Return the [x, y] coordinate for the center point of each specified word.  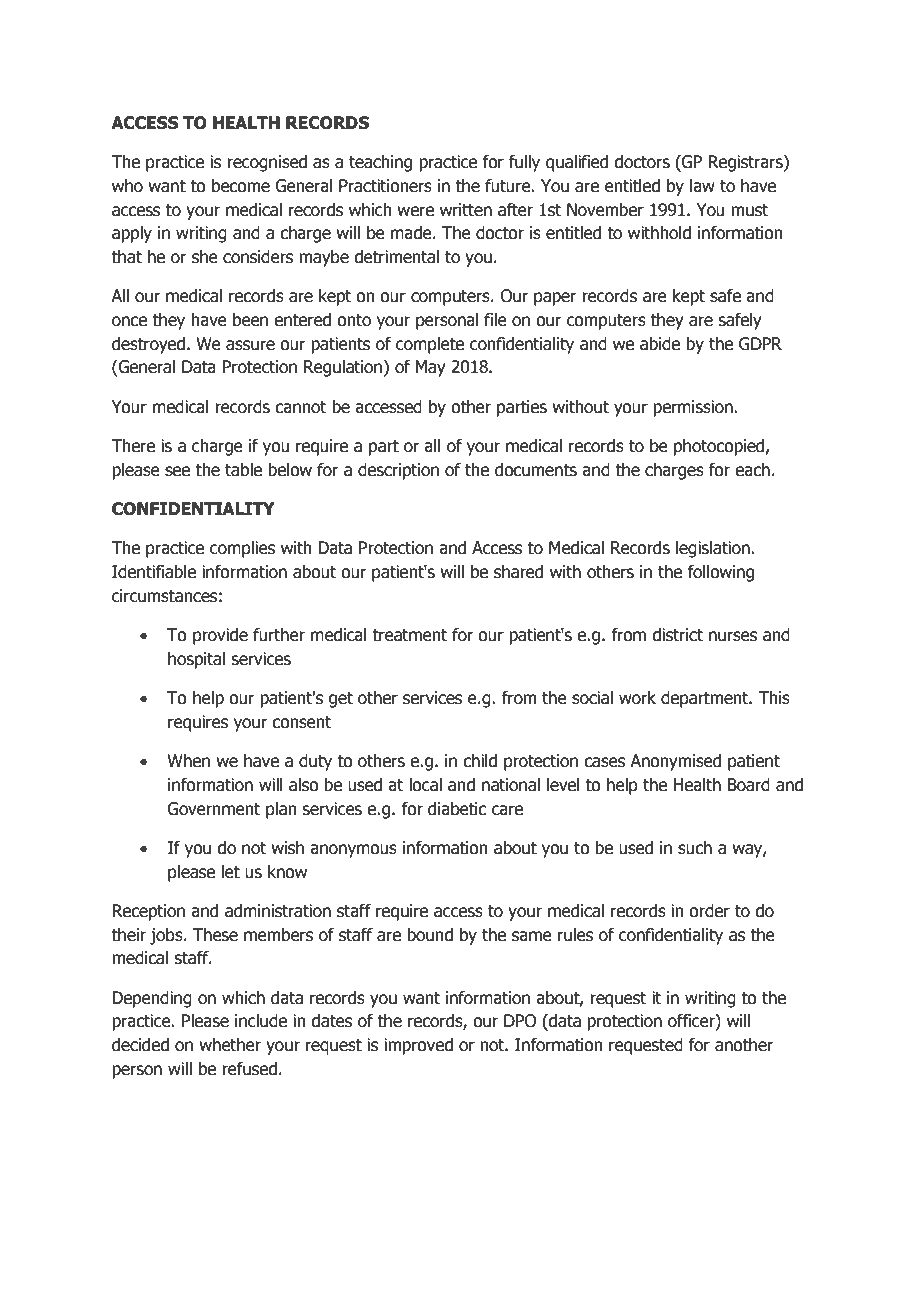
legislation [714, 549]
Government [213, 809]
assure [250, 345]
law [702, 186]
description [398, 471]
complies [242, 549]
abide [660, 344]
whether [230, 1045]
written [466, 210]
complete [430, 345]
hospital [196, 660]
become [241, 186]
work [637, 698]
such [695, 848]
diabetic [457, 809]
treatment [409, 635]
